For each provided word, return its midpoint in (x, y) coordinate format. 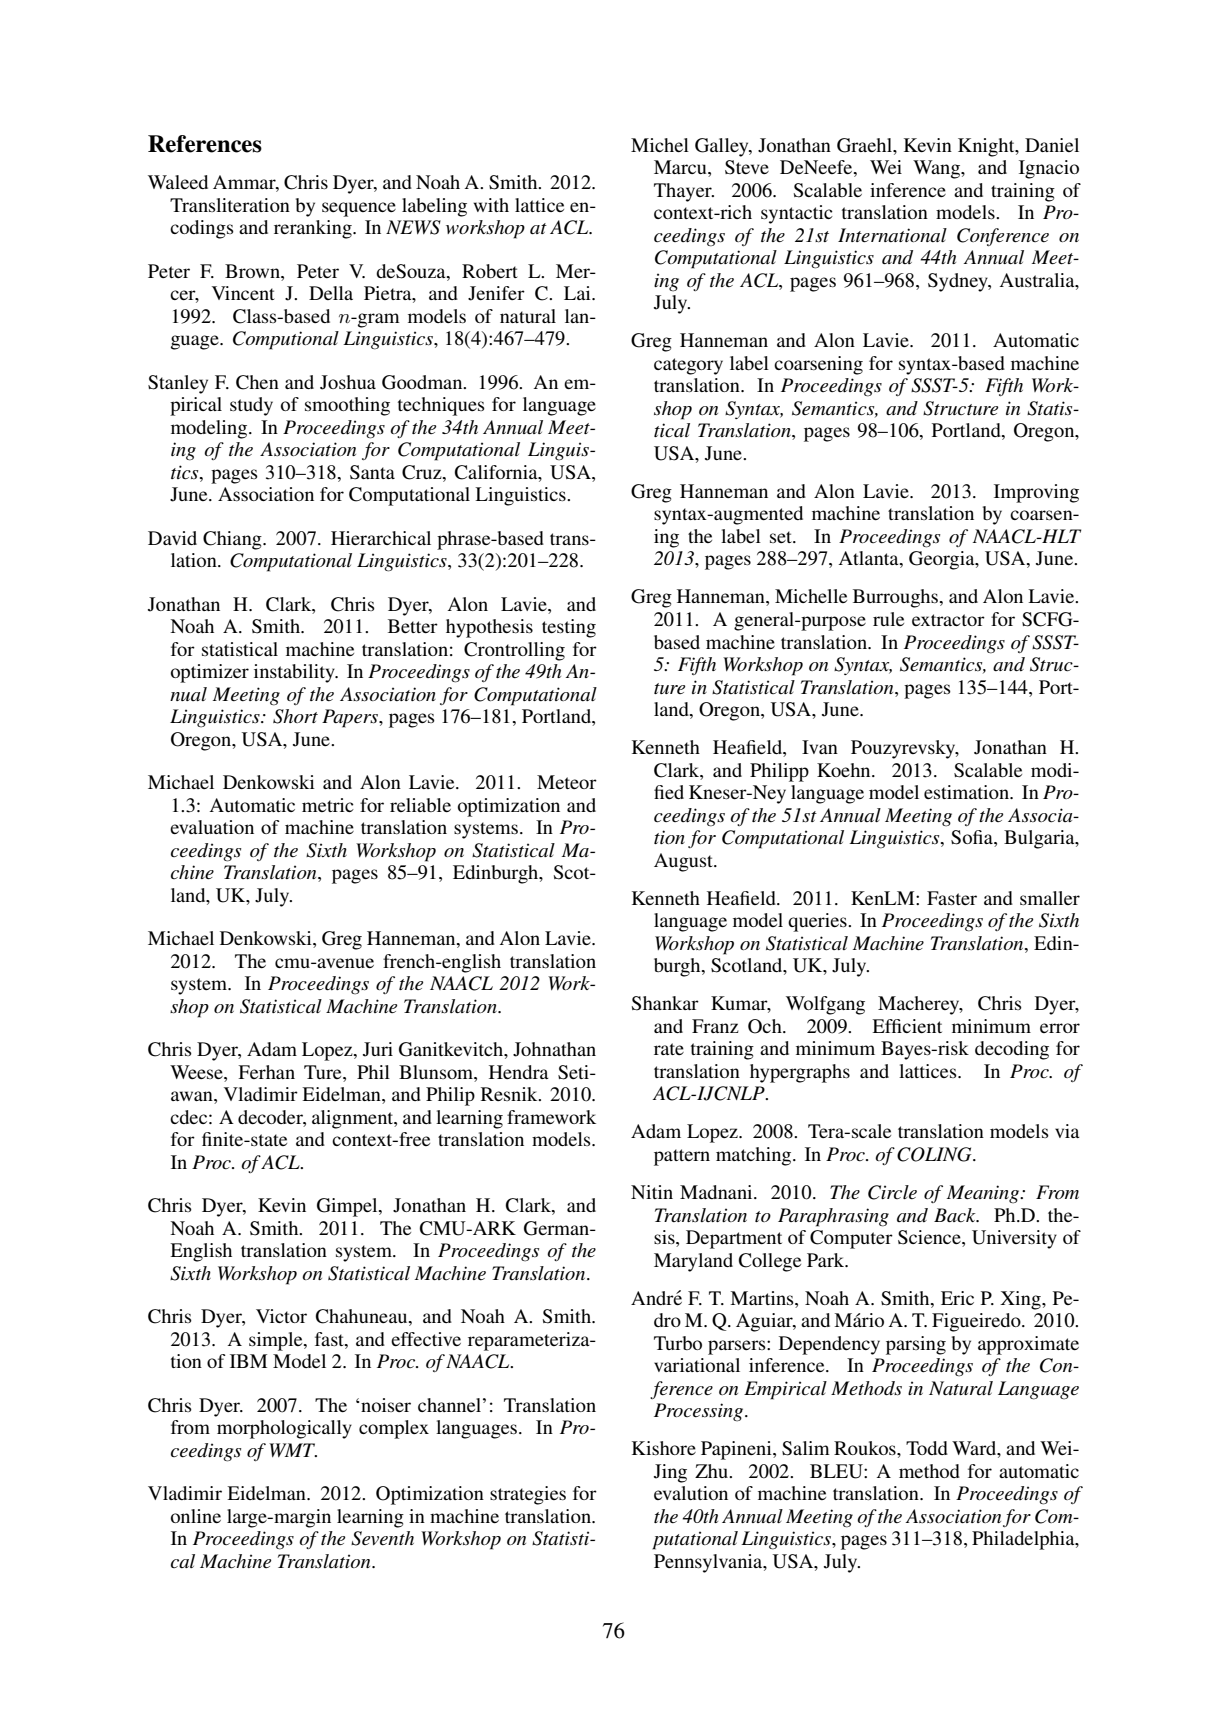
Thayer (684, 192)
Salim (806, 1448)
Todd (927, 1448)
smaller (1050, 898)
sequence (359, 209)
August (684, 862)
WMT (293, 1450)
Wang (937, 169)
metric (328, 805)
